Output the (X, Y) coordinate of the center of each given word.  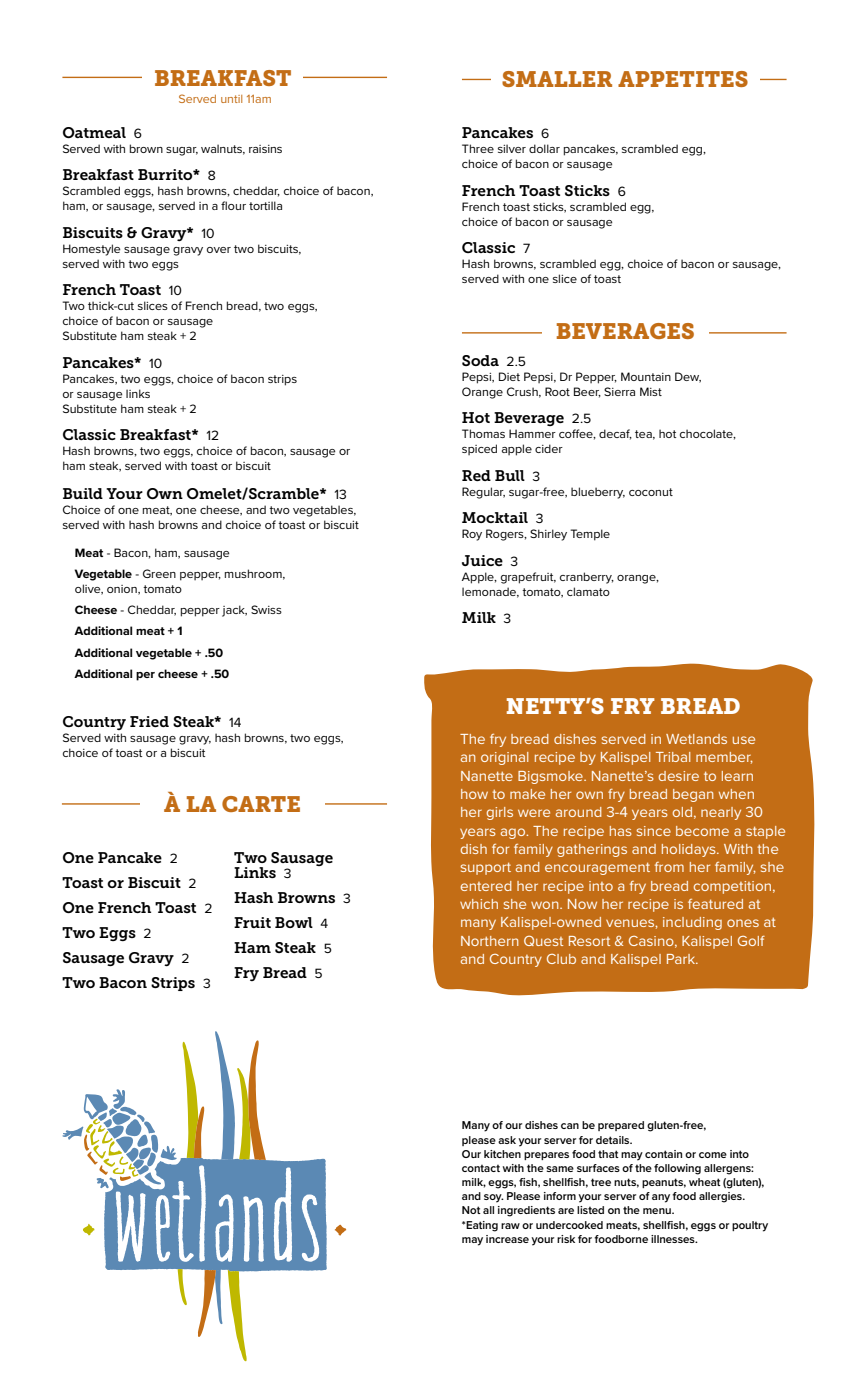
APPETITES (683, 79)
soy (494, 1198)
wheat (705, 1182)
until (231, 99)
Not (471, 1210)
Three (478, 148)
